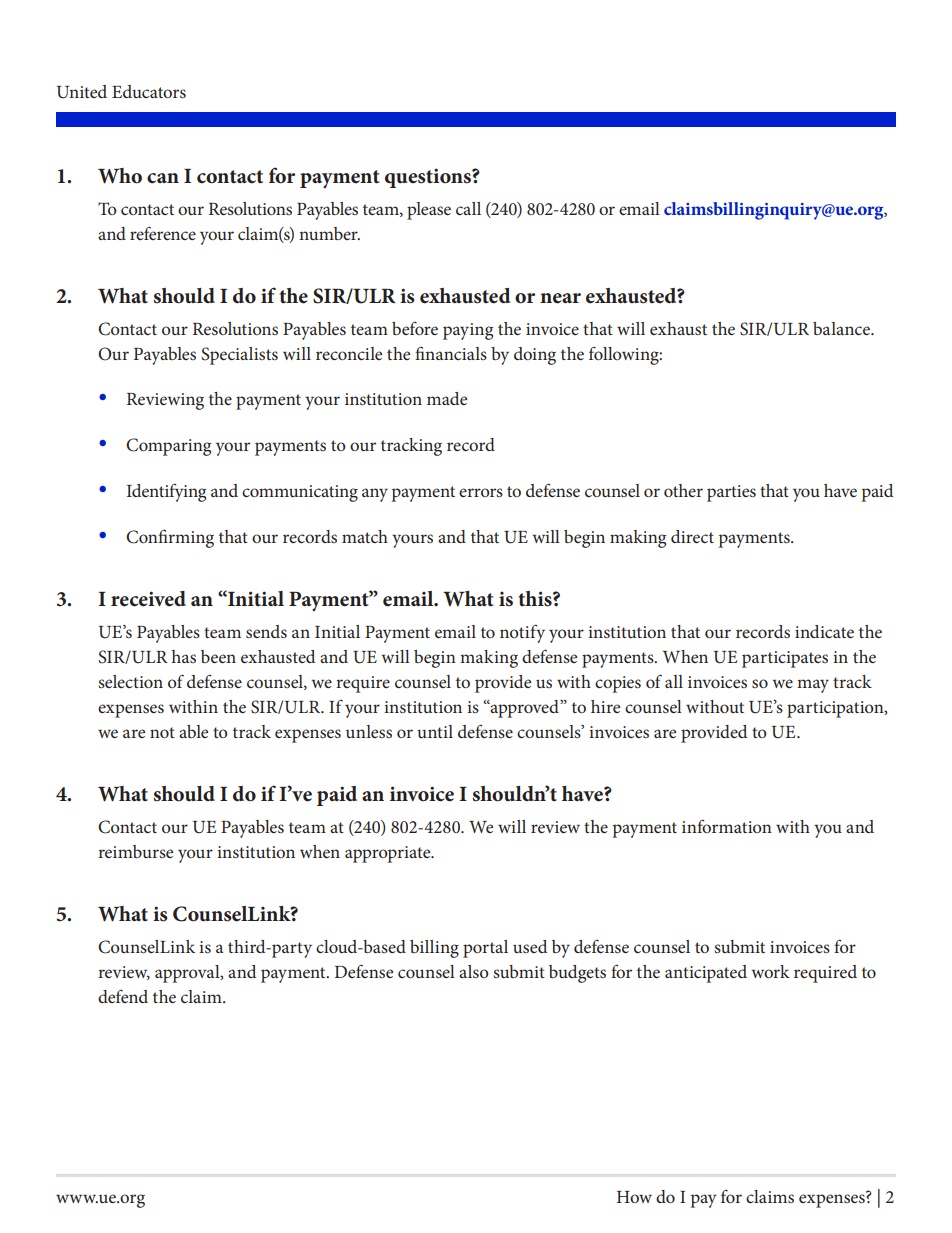  Describe the element at coordinates (770, 971) in the image. I see `work` at that location.
